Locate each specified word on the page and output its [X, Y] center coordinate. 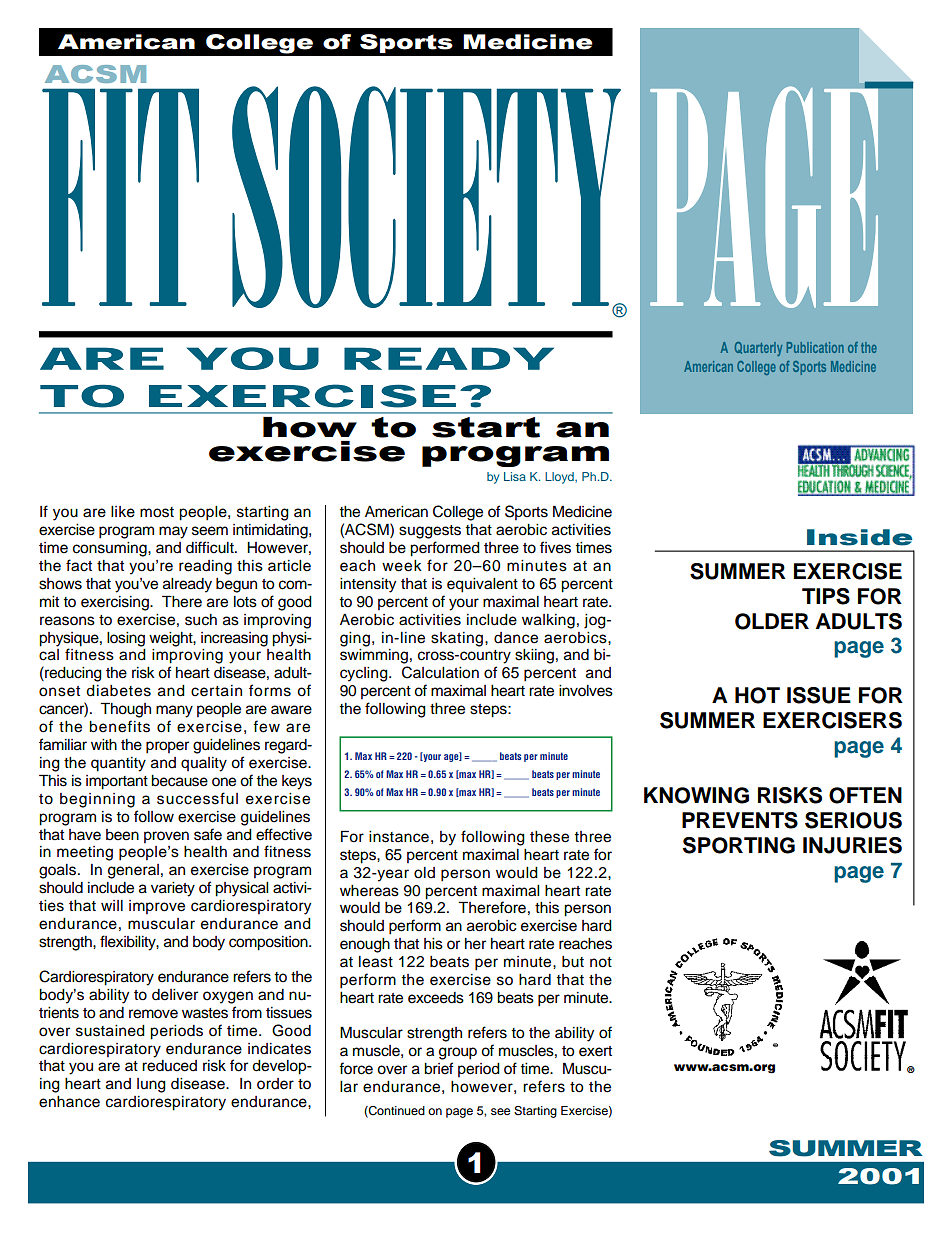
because [179, 781]
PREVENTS [740, 820]
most [157, 512]
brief [439, 1068]
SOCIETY [427, 198]
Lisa [515, 476]
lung [151, 1085]
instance [399, 837]
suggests [430, 532]
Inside [859, 537]
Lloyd [560, 478]
